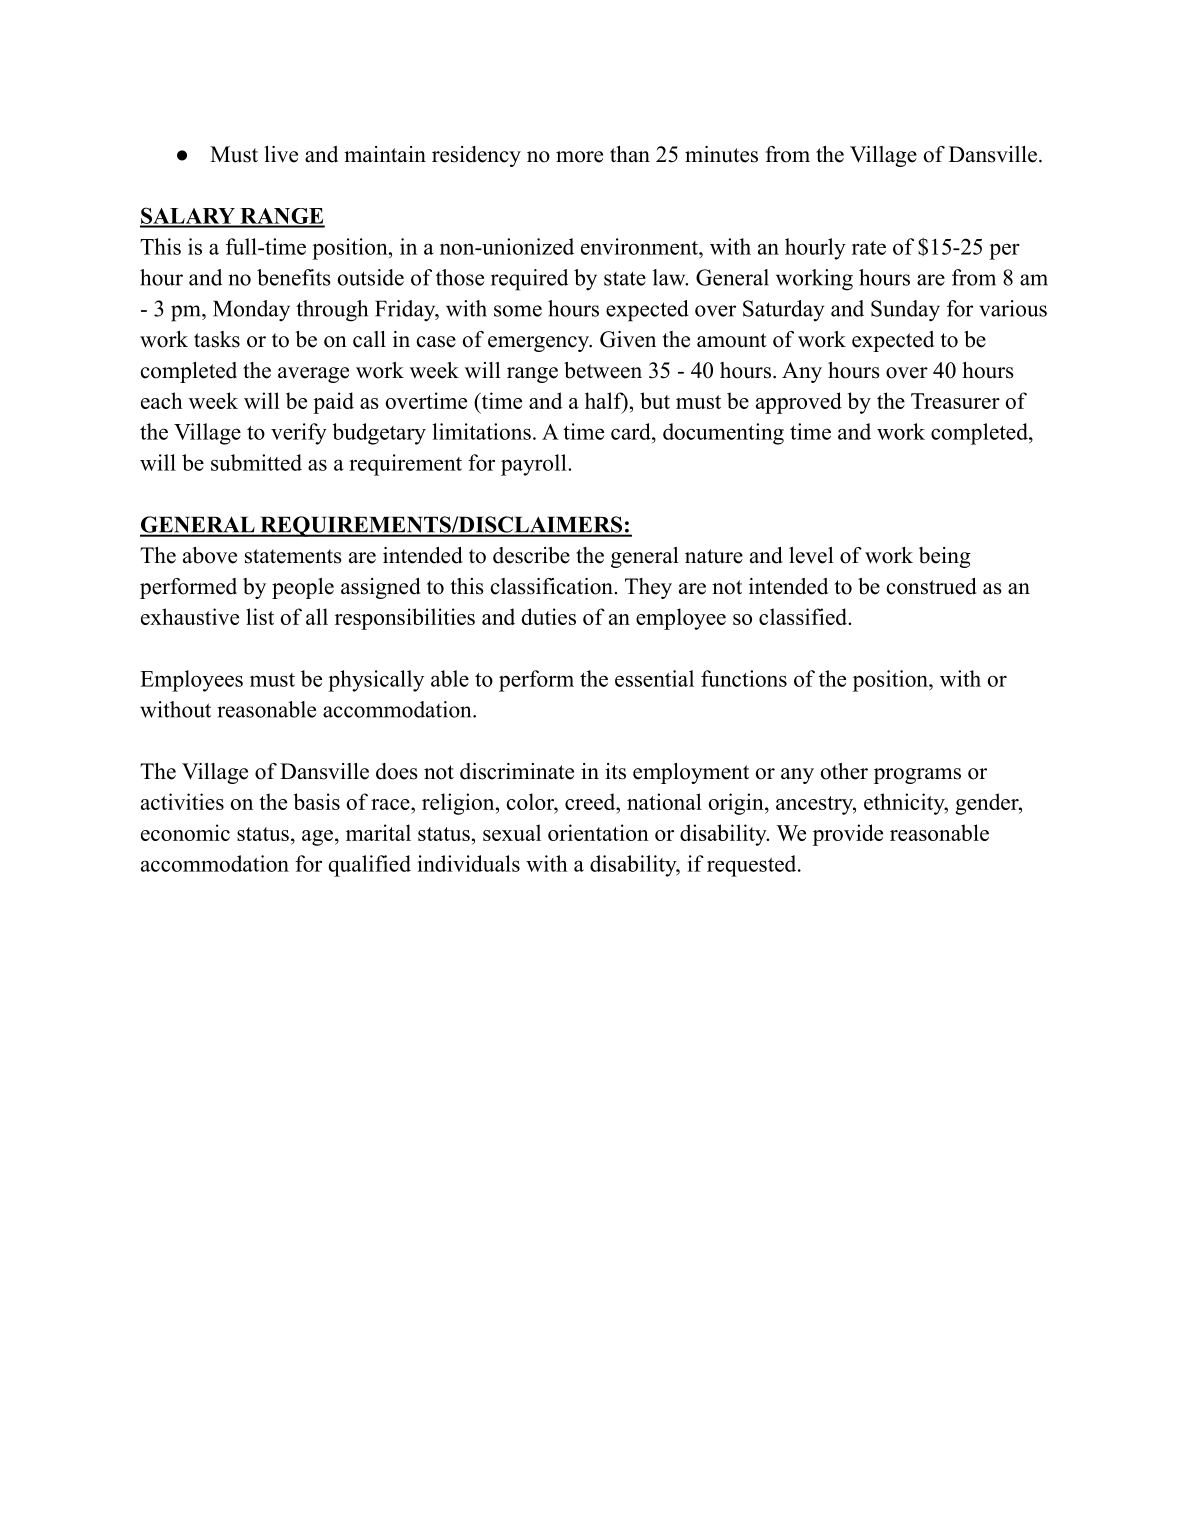 This image has height=1540, width=1190. I want to click on Monday, so click(251, 310).
